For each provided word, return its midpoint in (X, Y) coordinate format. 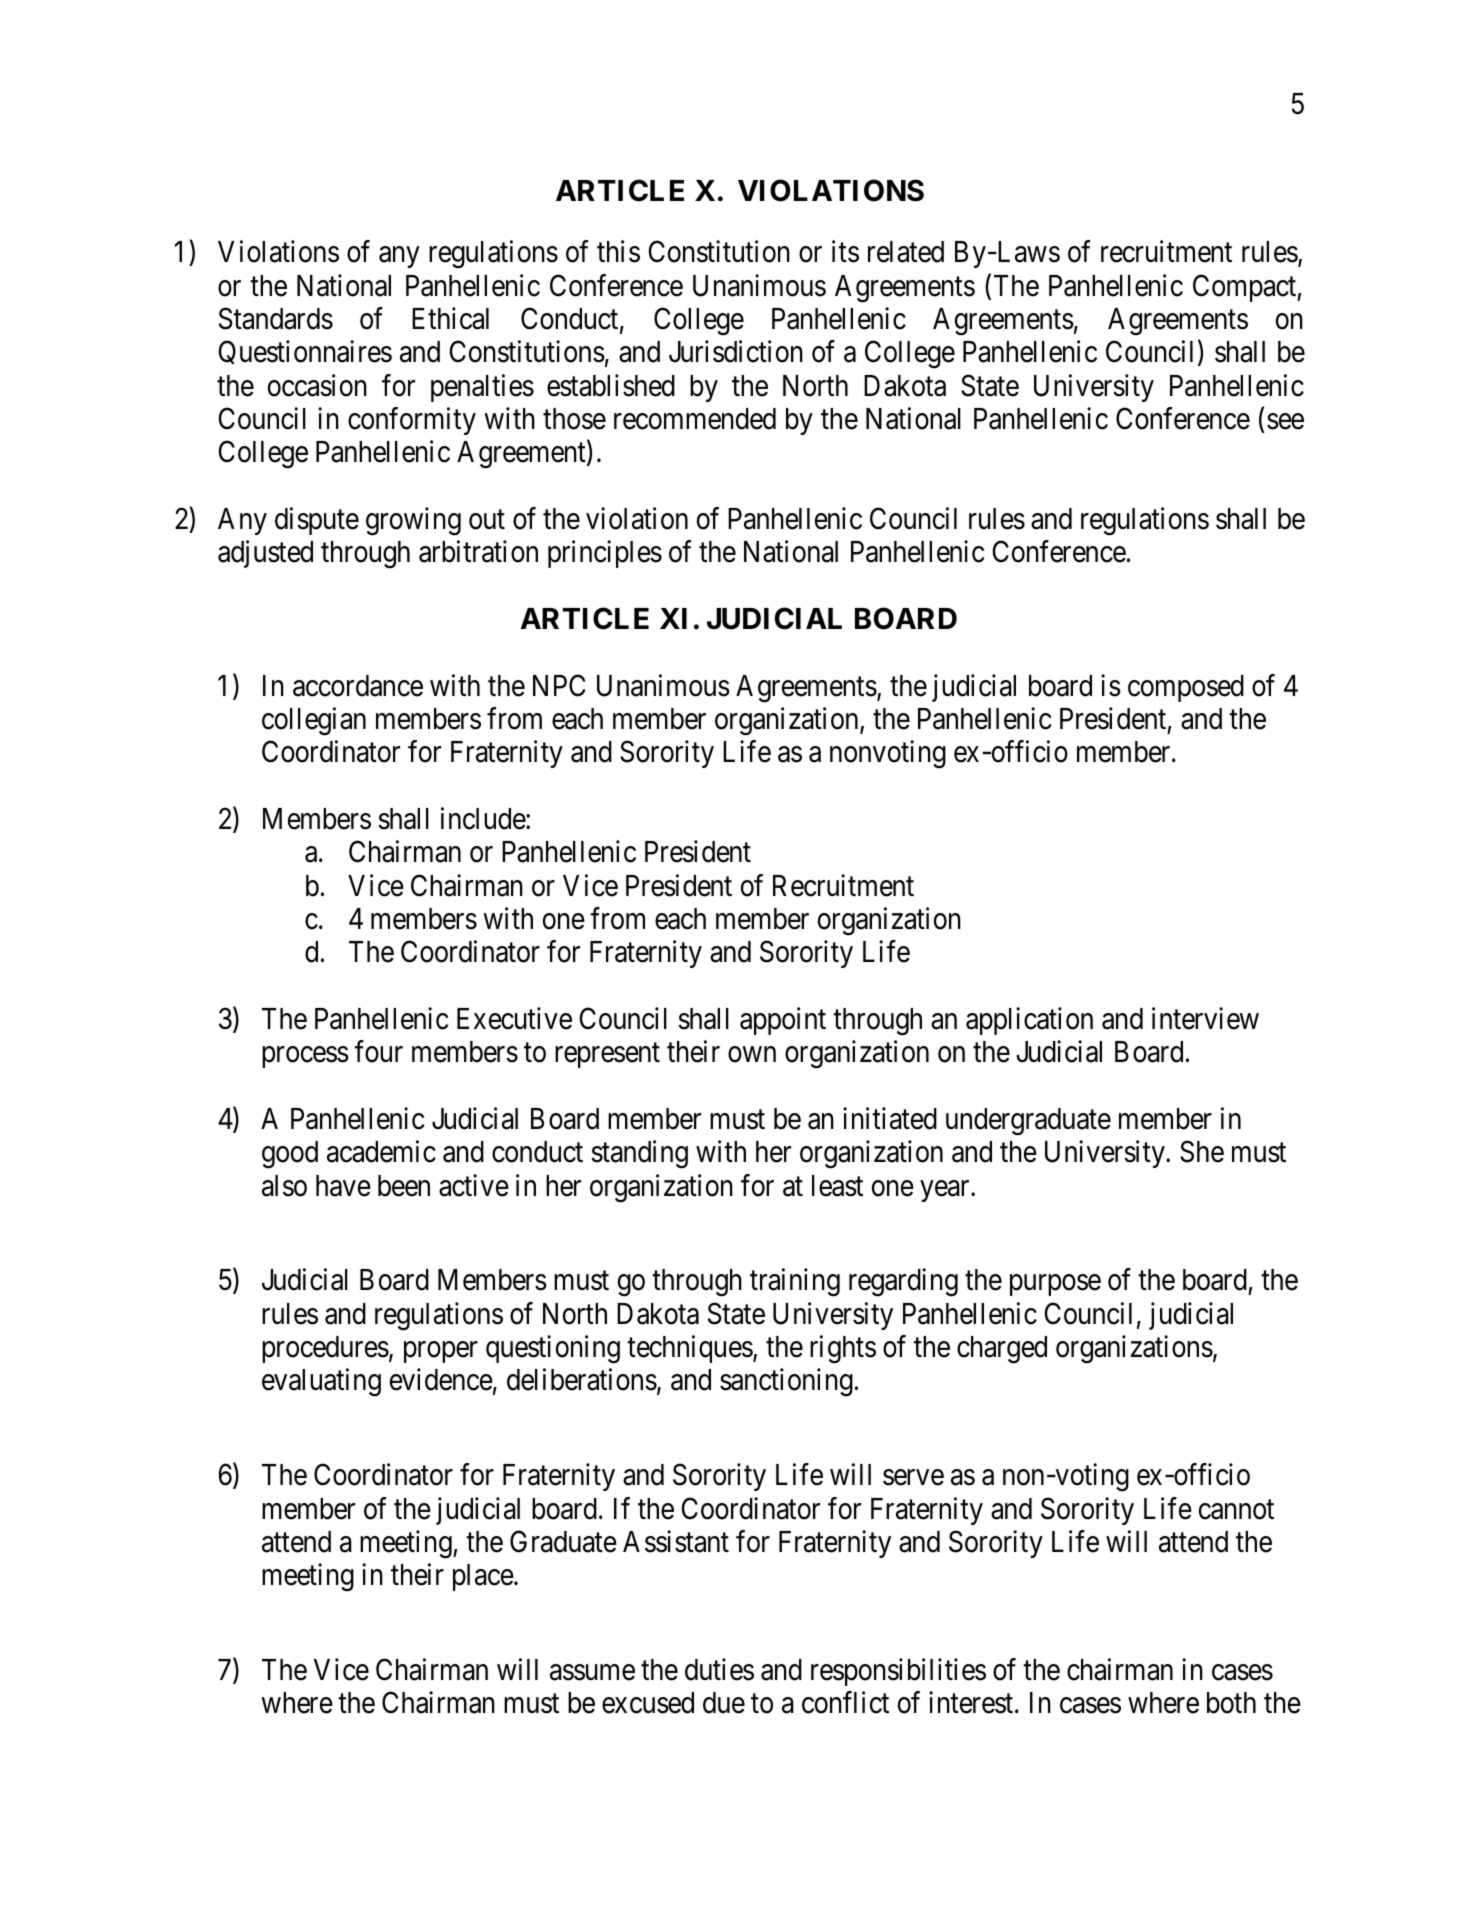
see (1285, 422)
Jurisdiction (736, 352)
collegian (314, 721)
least (837, 1186)
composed (1186, 688)
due (724, 1703)
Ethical (450, 318)
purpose (1055, 1285)
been (404, 1186)
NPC (559, 685)
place (483, 1577)
